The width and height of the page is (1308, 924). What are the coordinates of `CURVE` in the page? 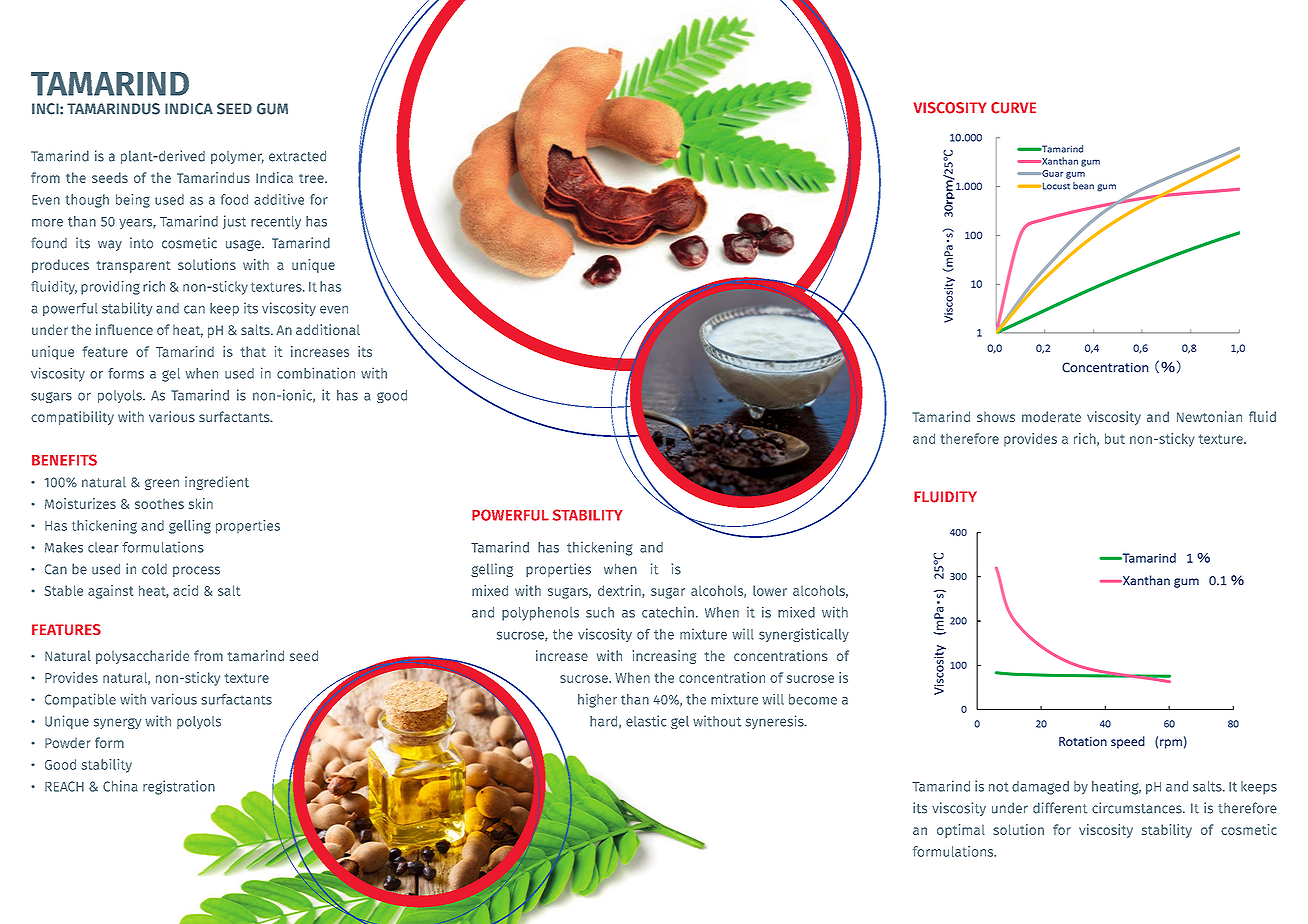 It's located at (1013, 108).
